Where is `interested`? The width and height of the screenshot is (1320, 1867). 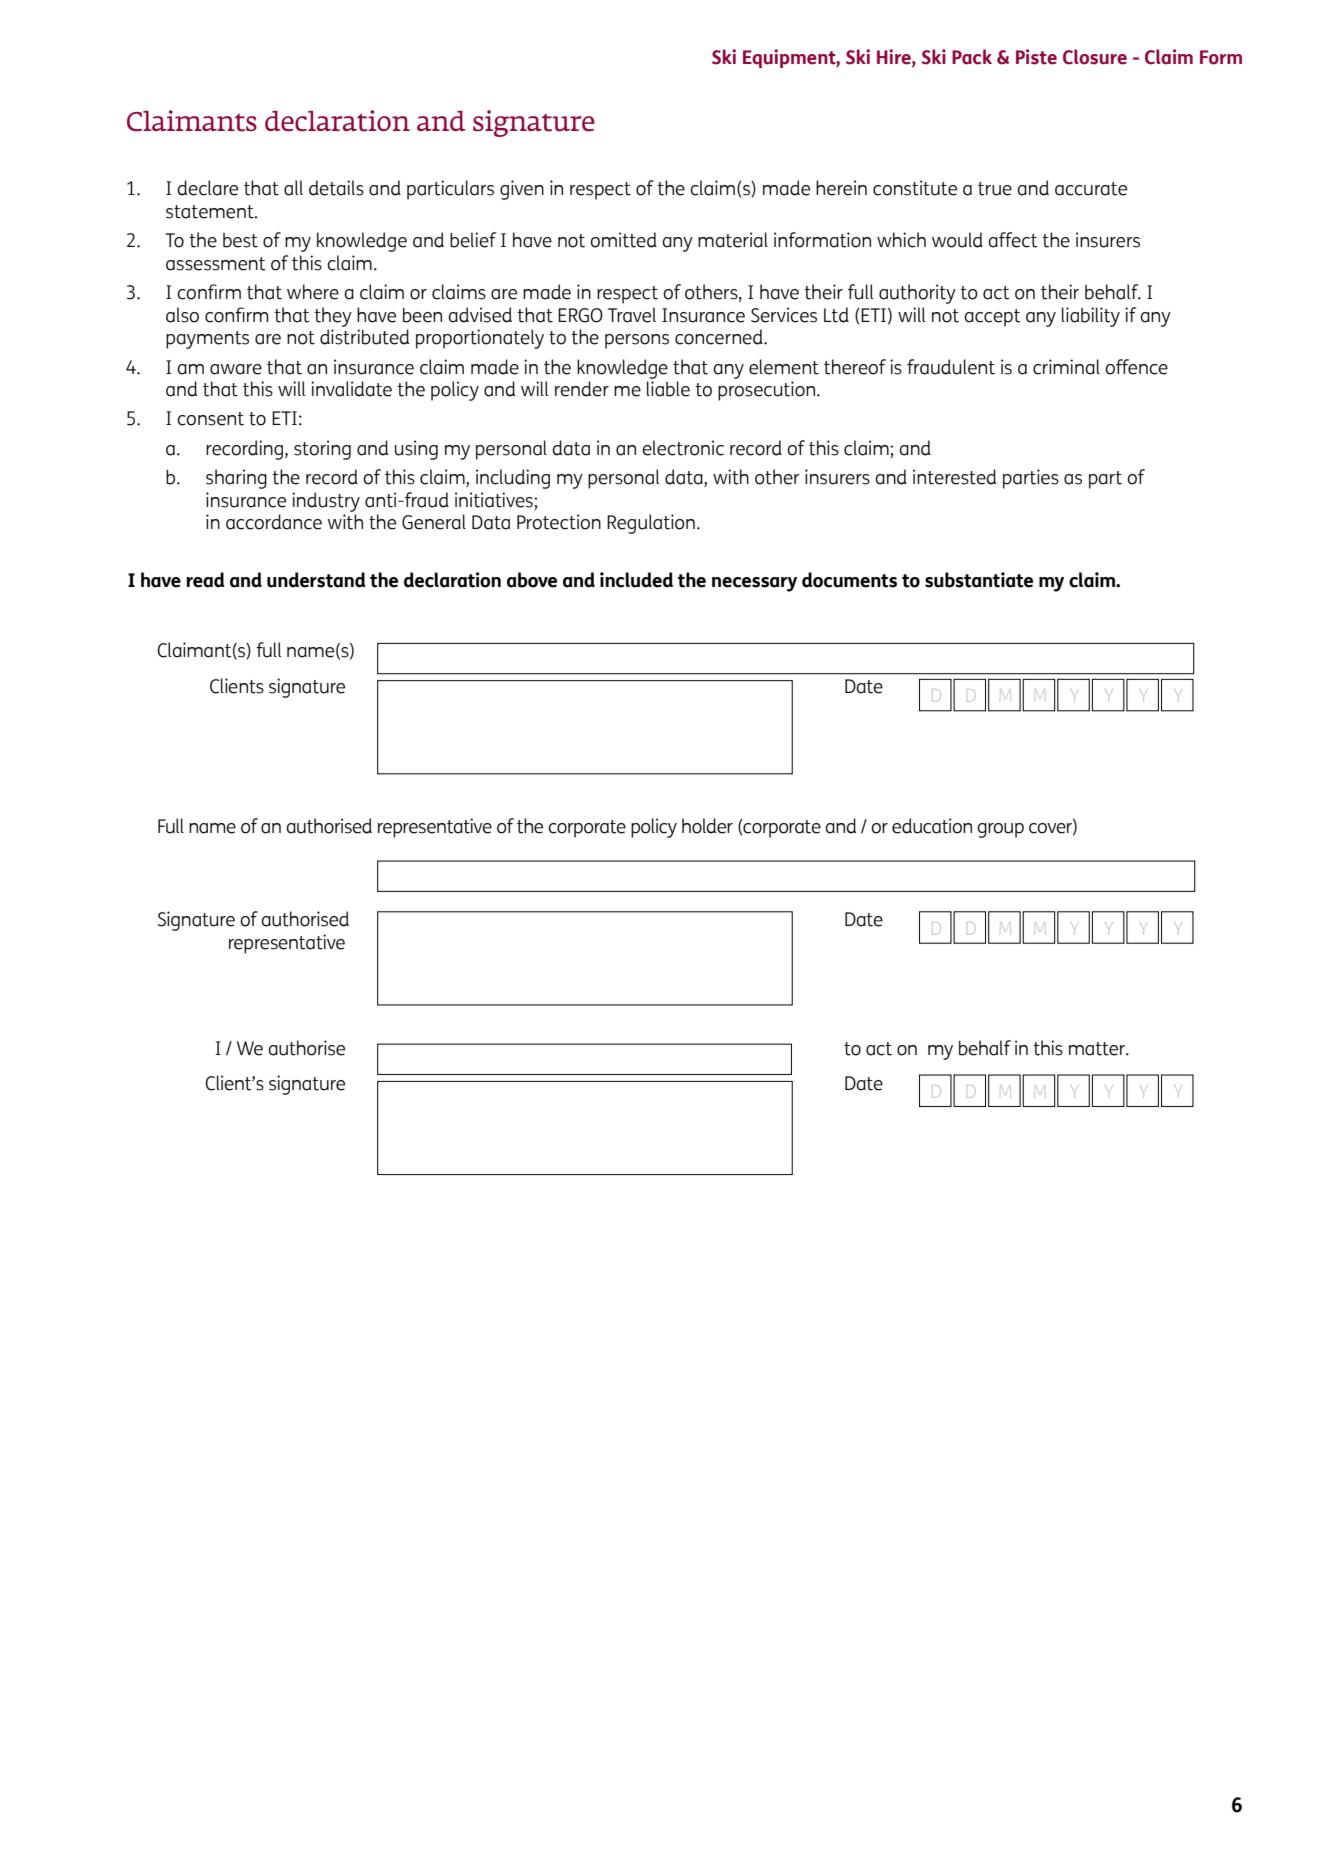
interested is located at coordinates (954, 477).
